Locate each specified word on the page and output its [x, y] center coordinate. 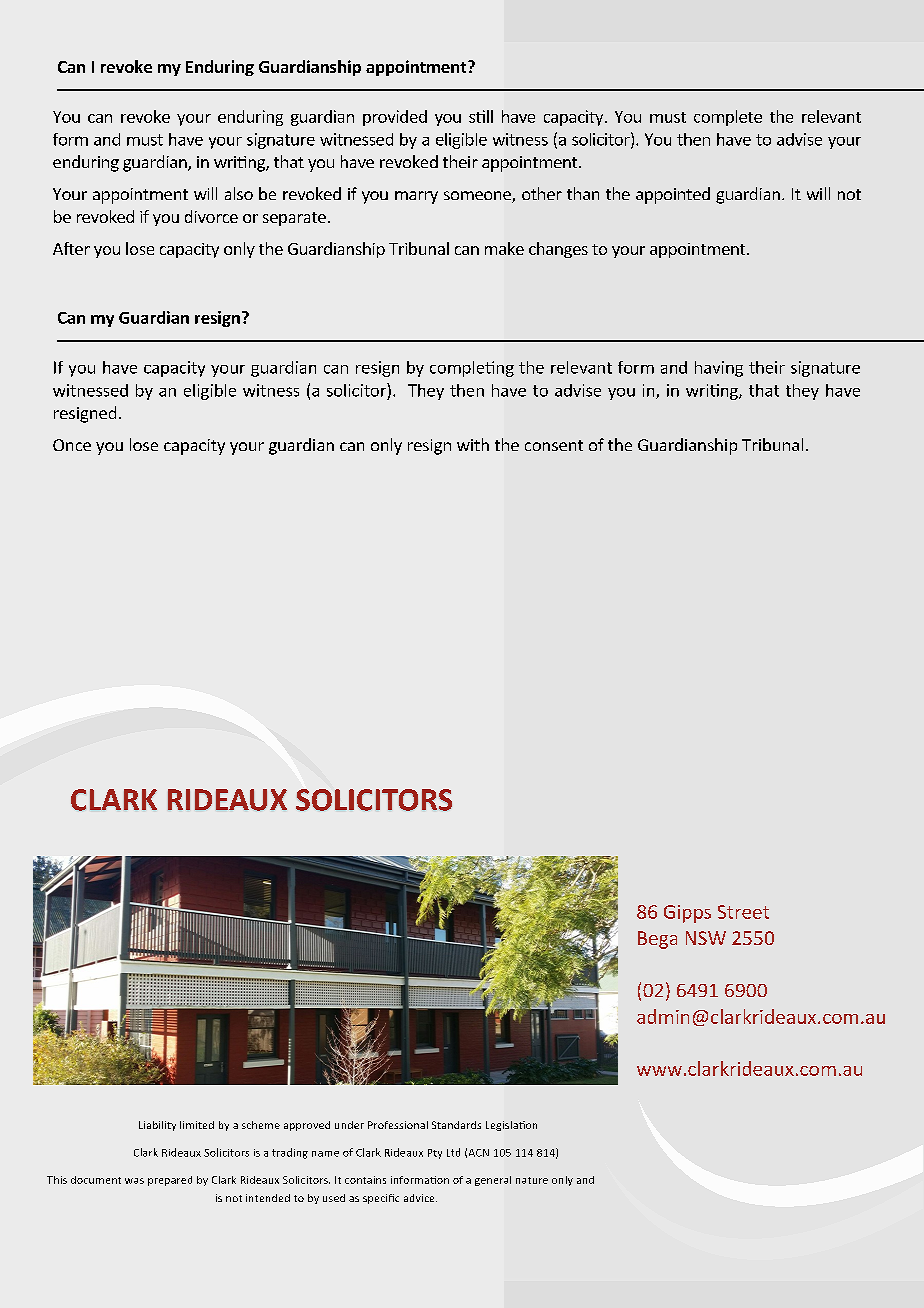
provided [395, 118]
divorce [211, 216]
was [134, 1181]
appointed [673, 195]
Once [72, 445]
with [473, 444]
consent [554, 445]
